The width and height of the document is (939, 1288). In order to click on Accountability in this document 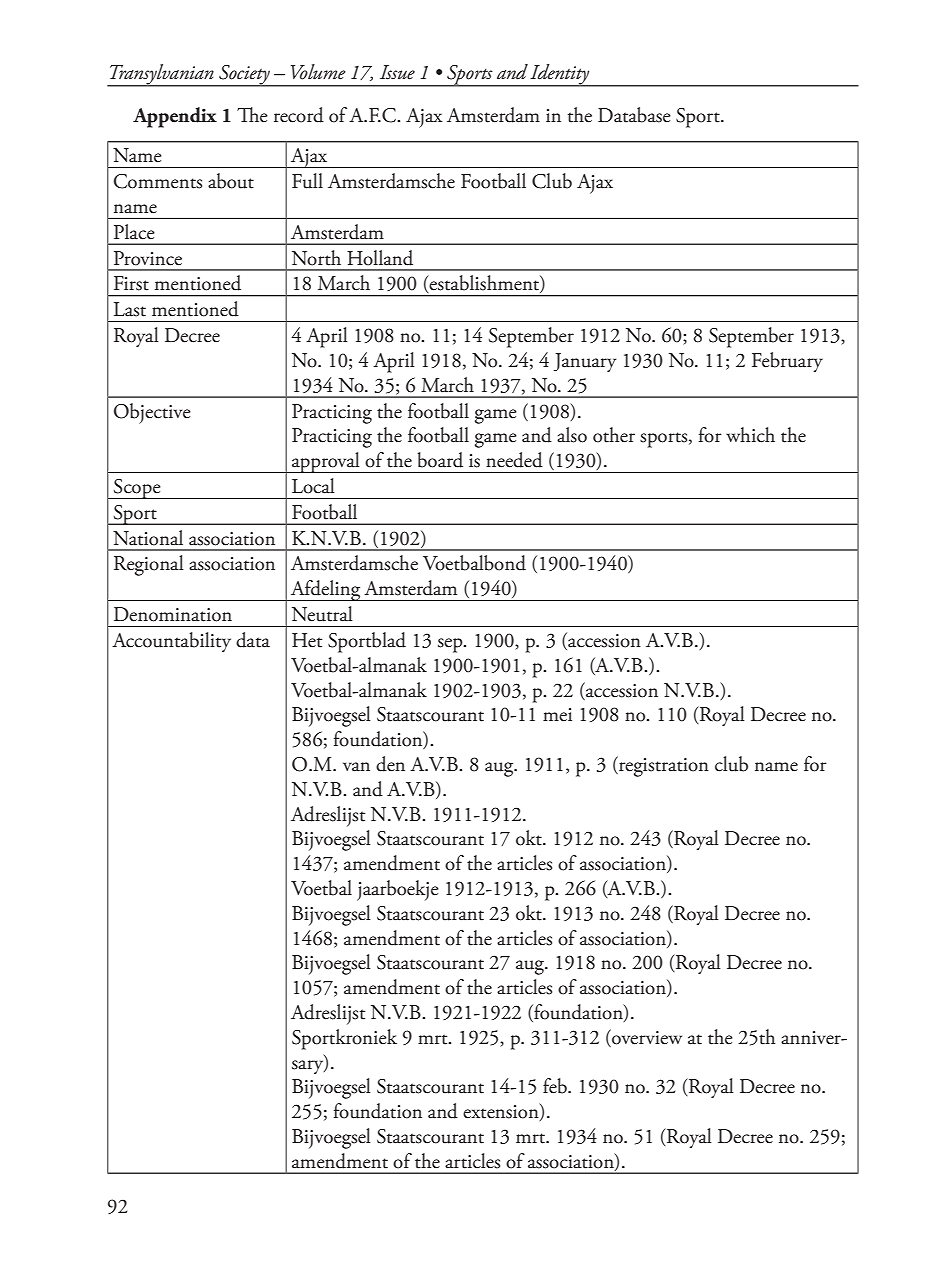, I will do `click(171, 642)`.
